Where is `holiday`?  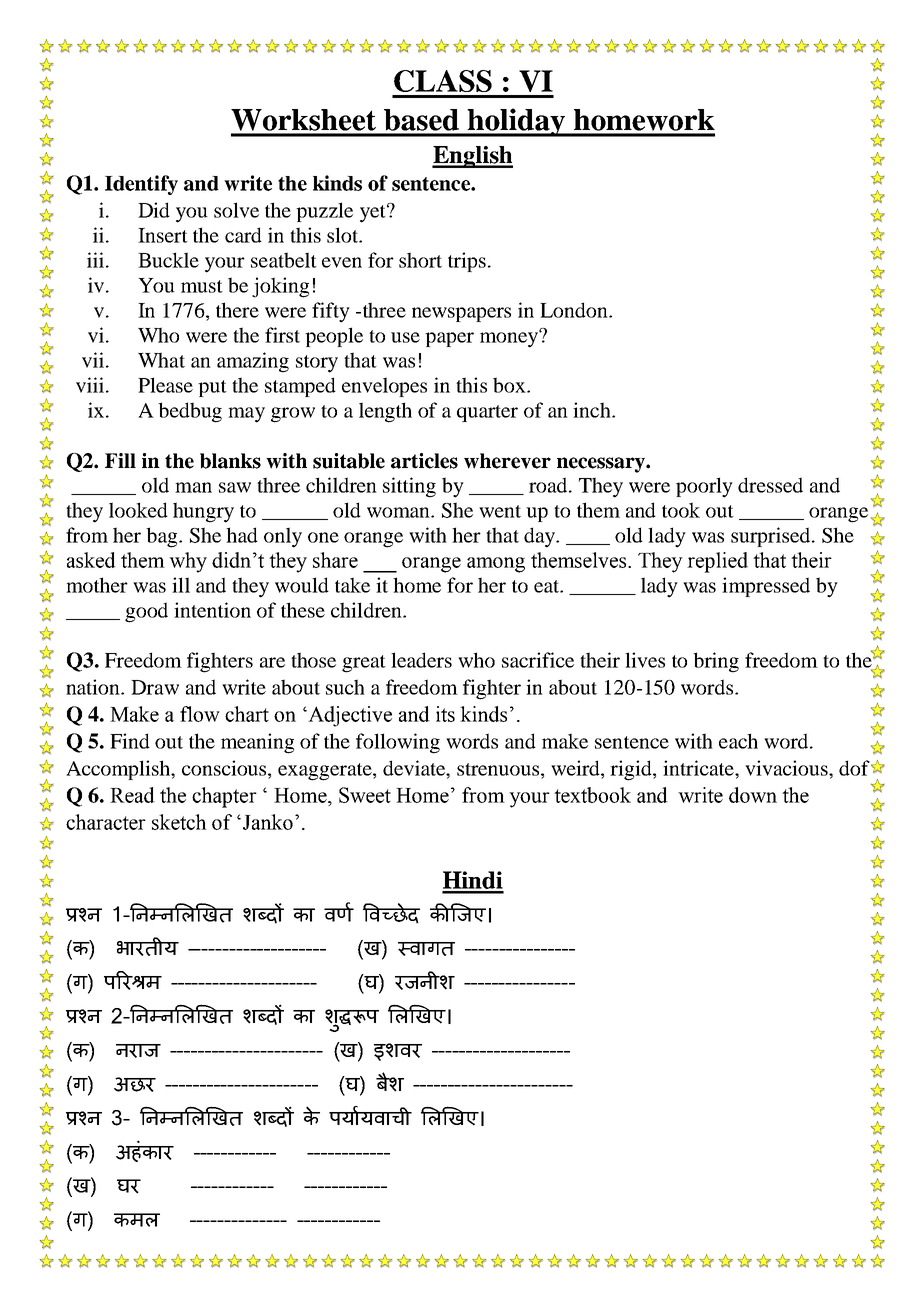 holiday is located at coordinates (516, 122).
